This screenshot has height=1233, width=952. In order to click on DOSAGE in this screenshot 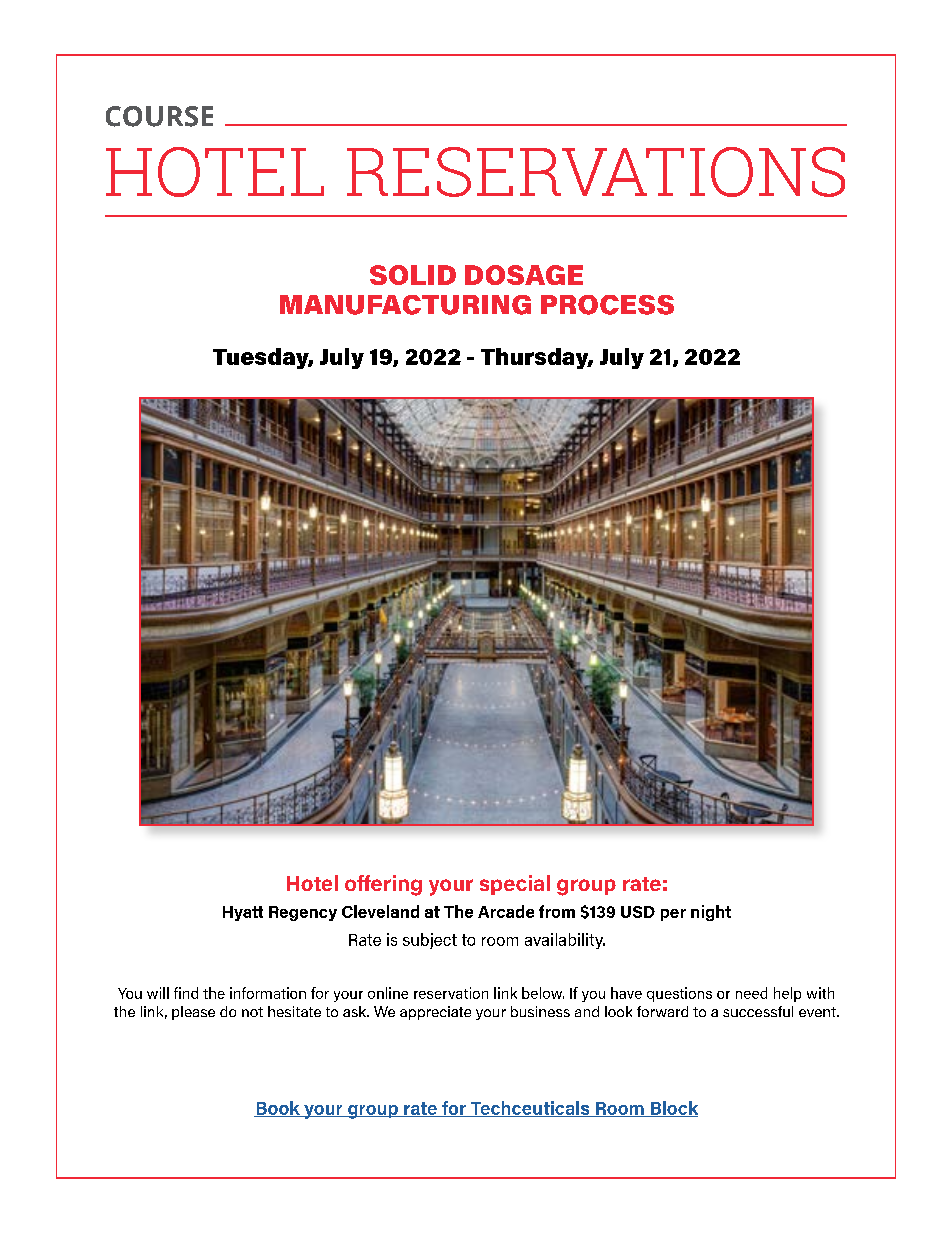, I will do `click(524, 275)`.
